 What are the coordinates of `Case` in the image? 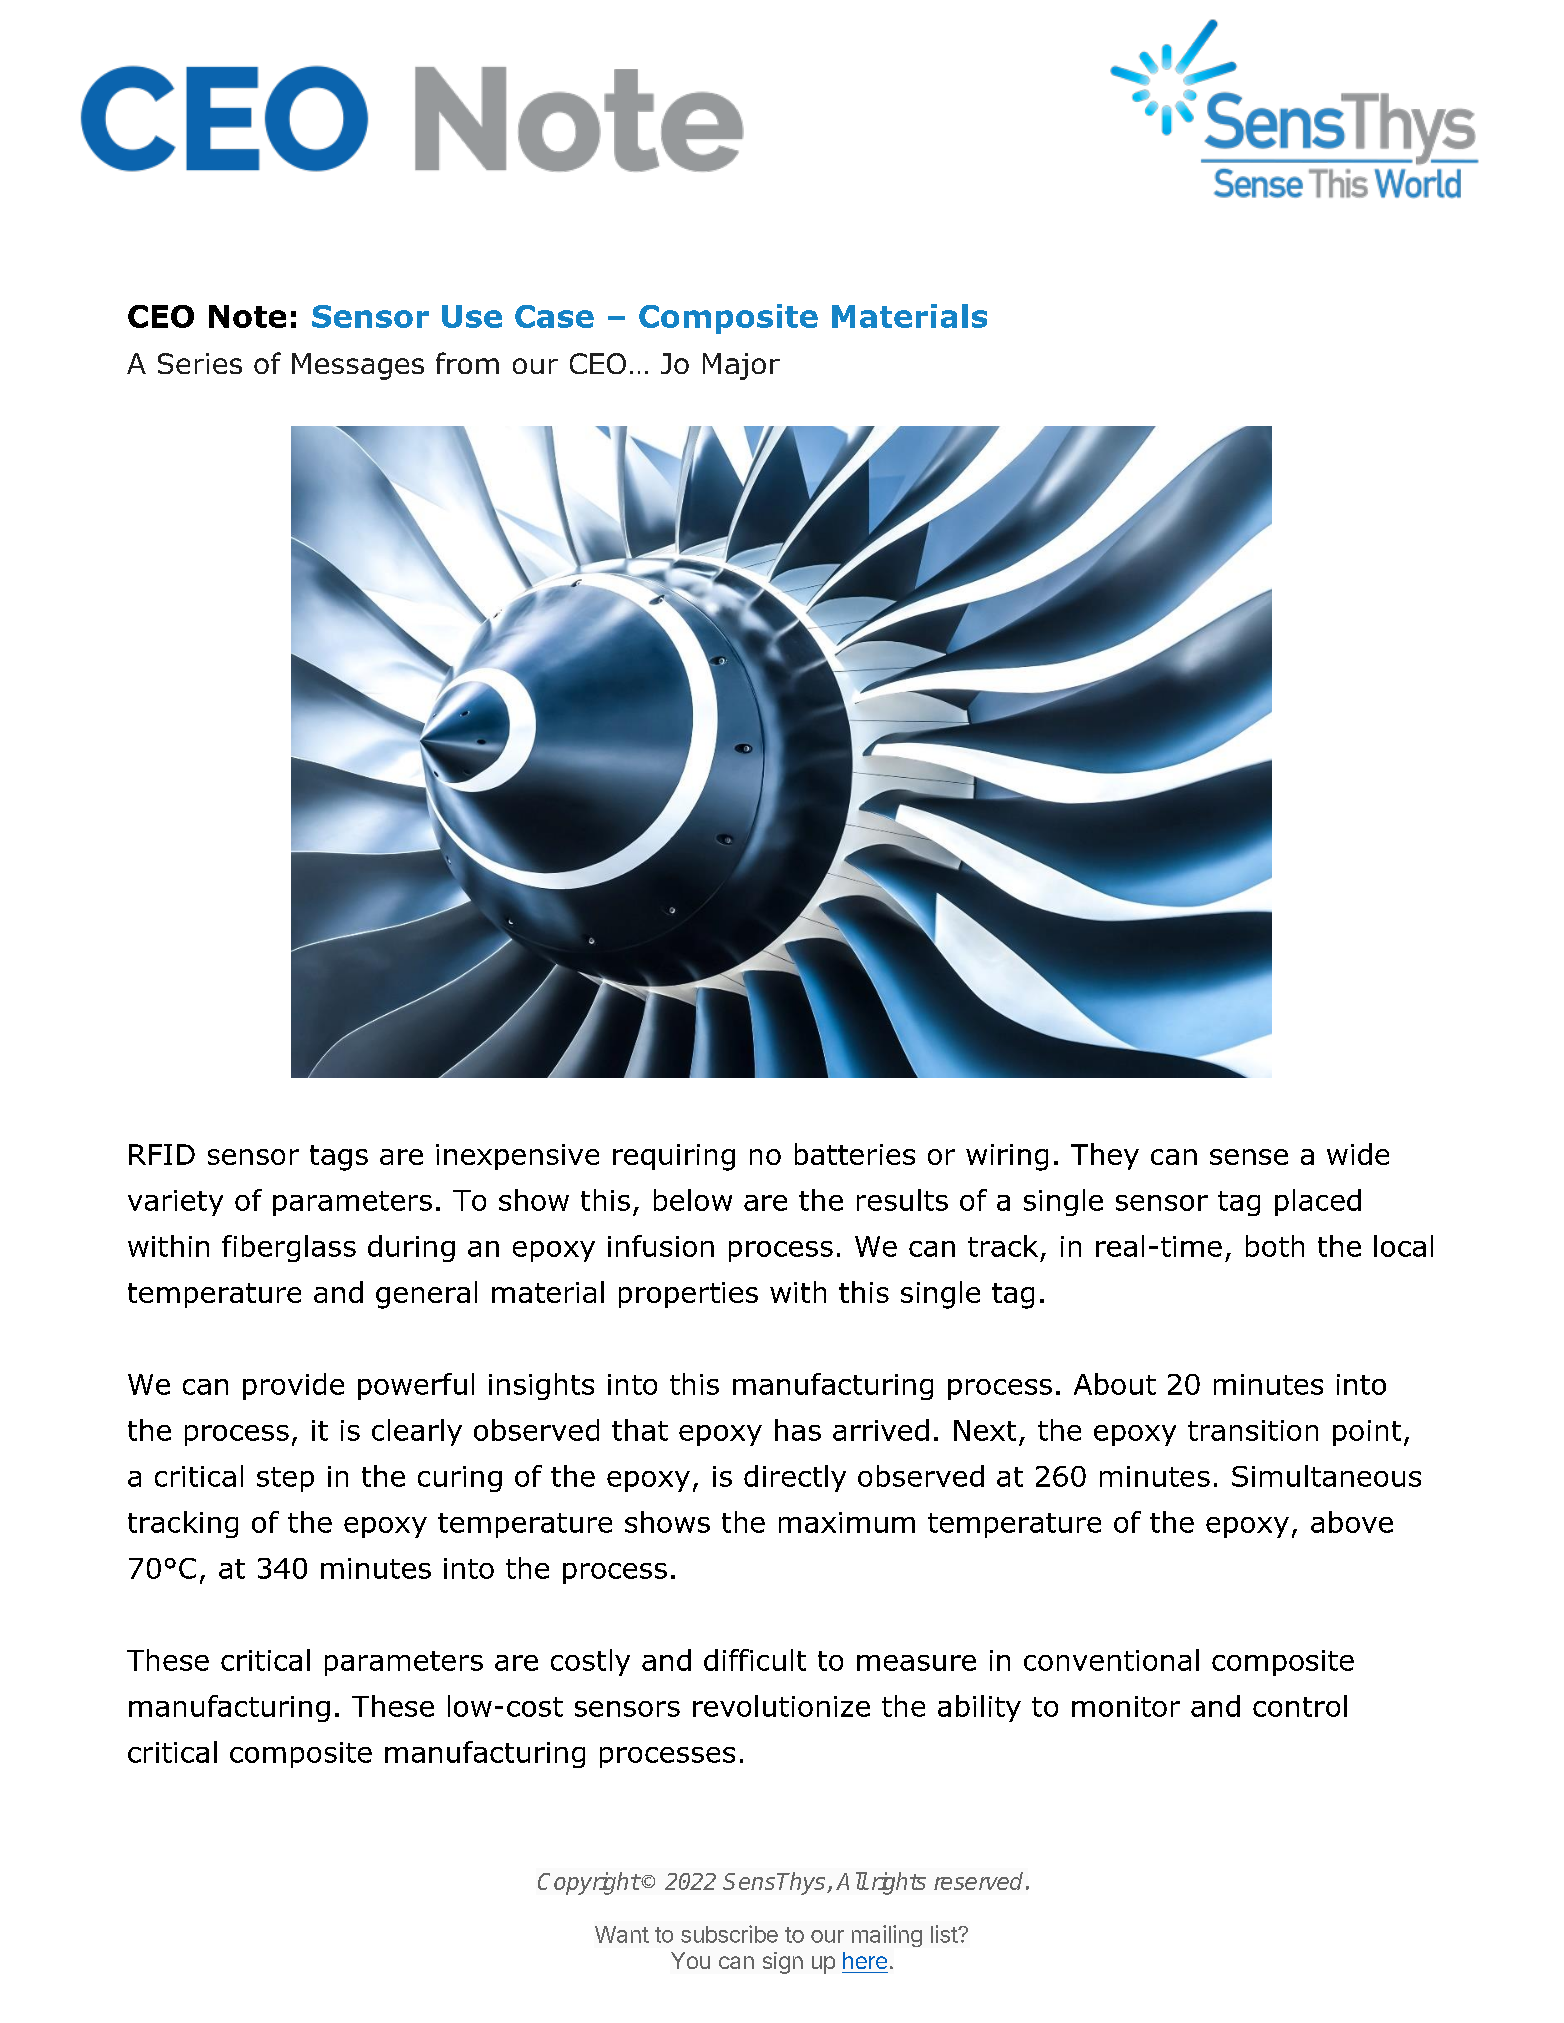 It's located at (554, 316).
